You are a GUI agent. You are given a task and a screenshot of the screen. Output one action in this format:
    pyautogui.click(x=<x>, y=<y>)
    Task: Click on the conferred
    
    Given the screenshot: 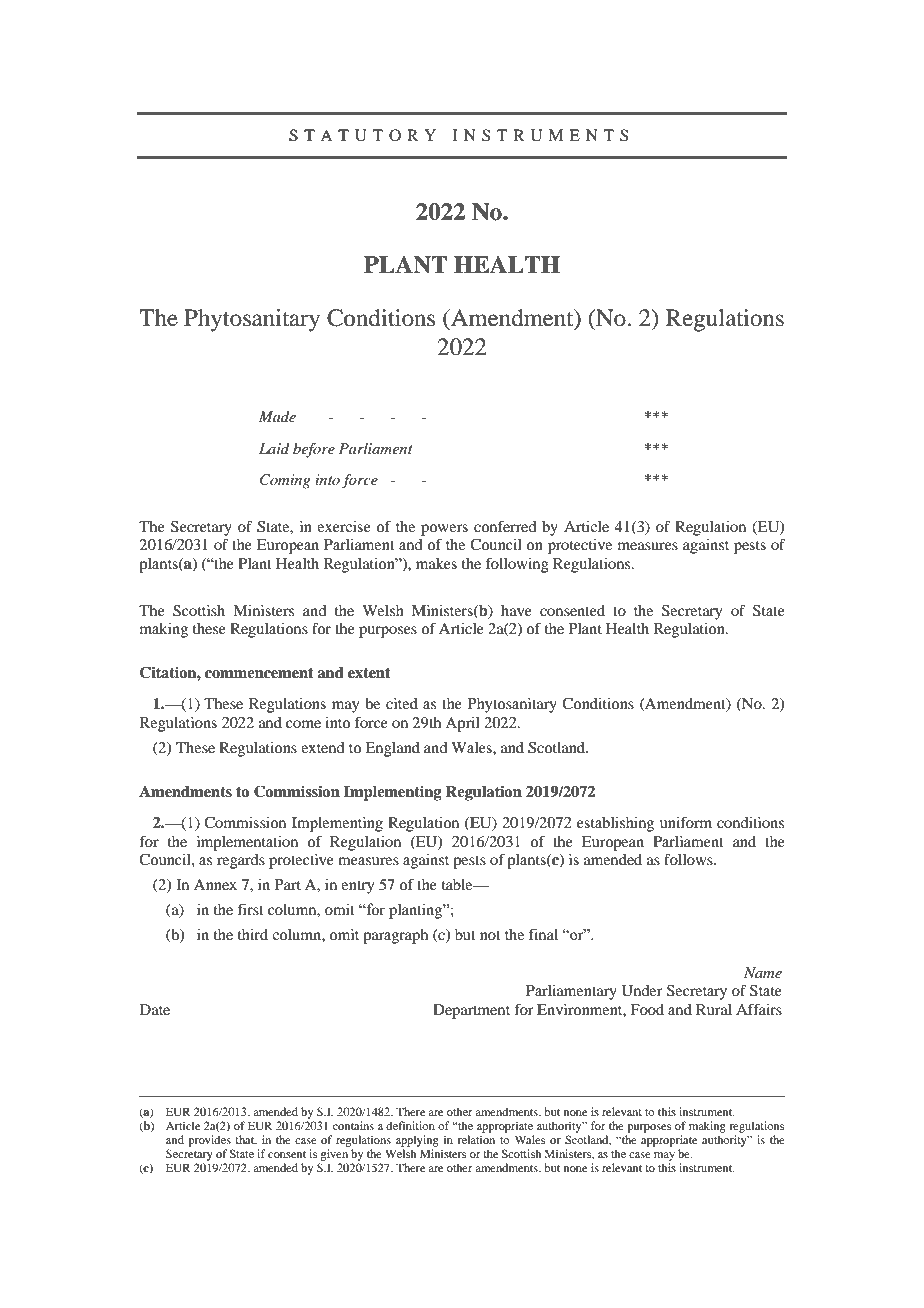 What is the action you would take?
    pyautogui.click(x=505, y=526)
